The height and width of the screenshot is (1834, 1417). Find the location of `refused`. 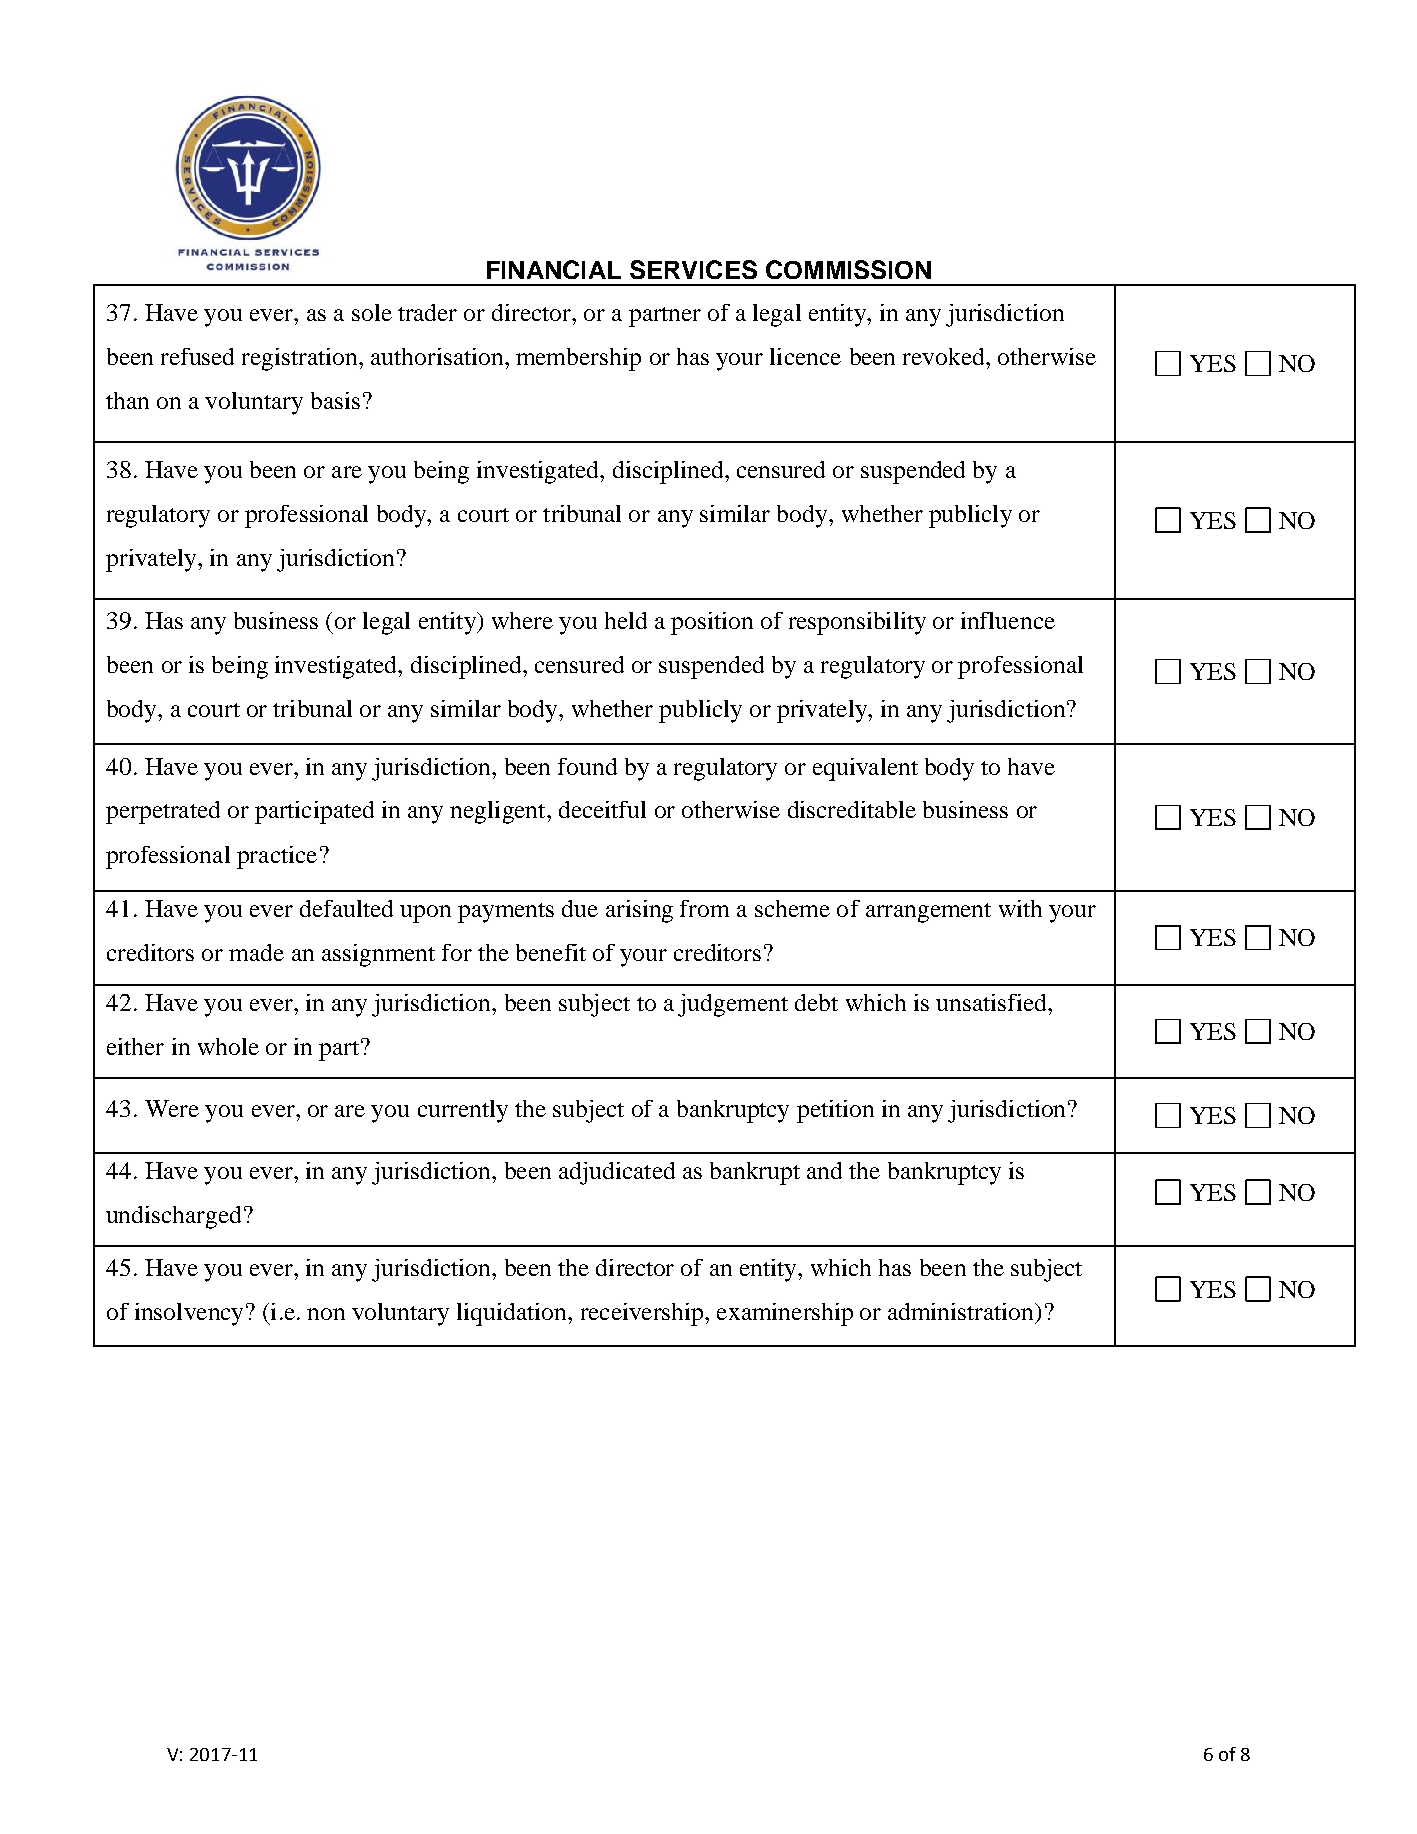

refused is located at coordinates (197, 356).
